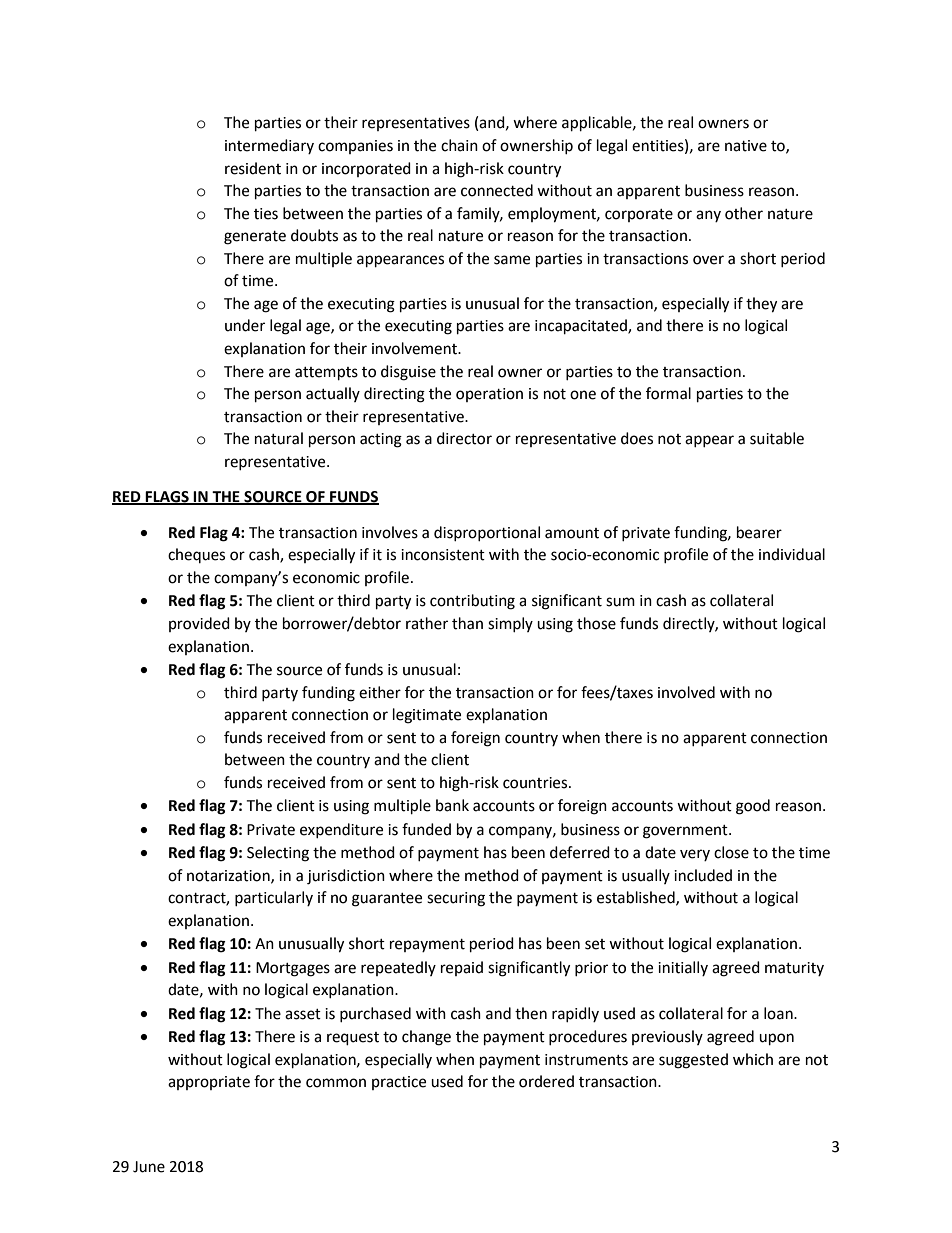 This document has height=1233, width=952. Describe the element at coordinates (399, 1083) in the document. I see `practice` at that location.
